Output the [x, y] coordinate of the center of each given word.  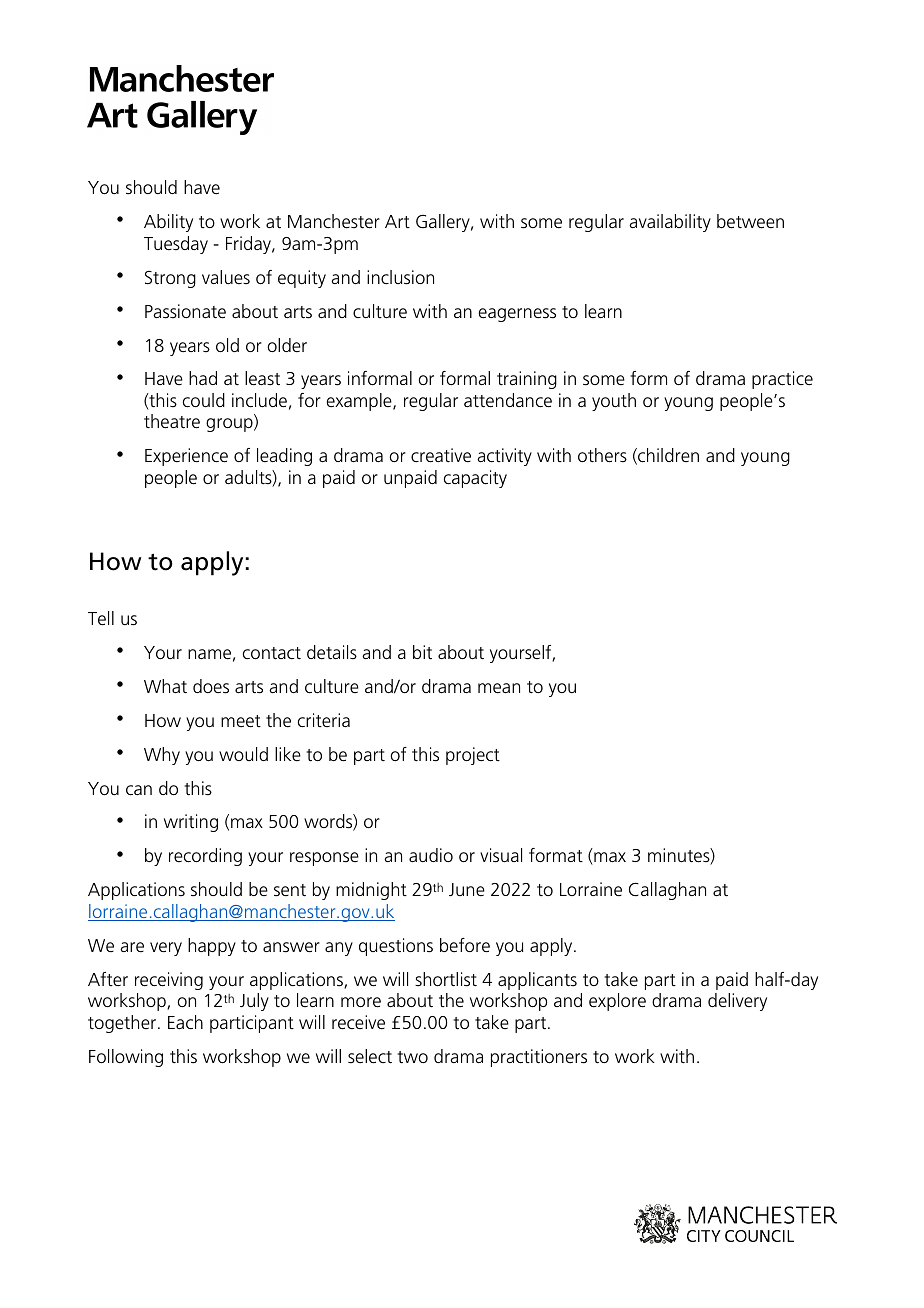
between [750, 221]
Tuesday [176, 245]
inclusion [400, 277]
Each [185, 1022]
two [413, 1057]
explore [617, 1002]
